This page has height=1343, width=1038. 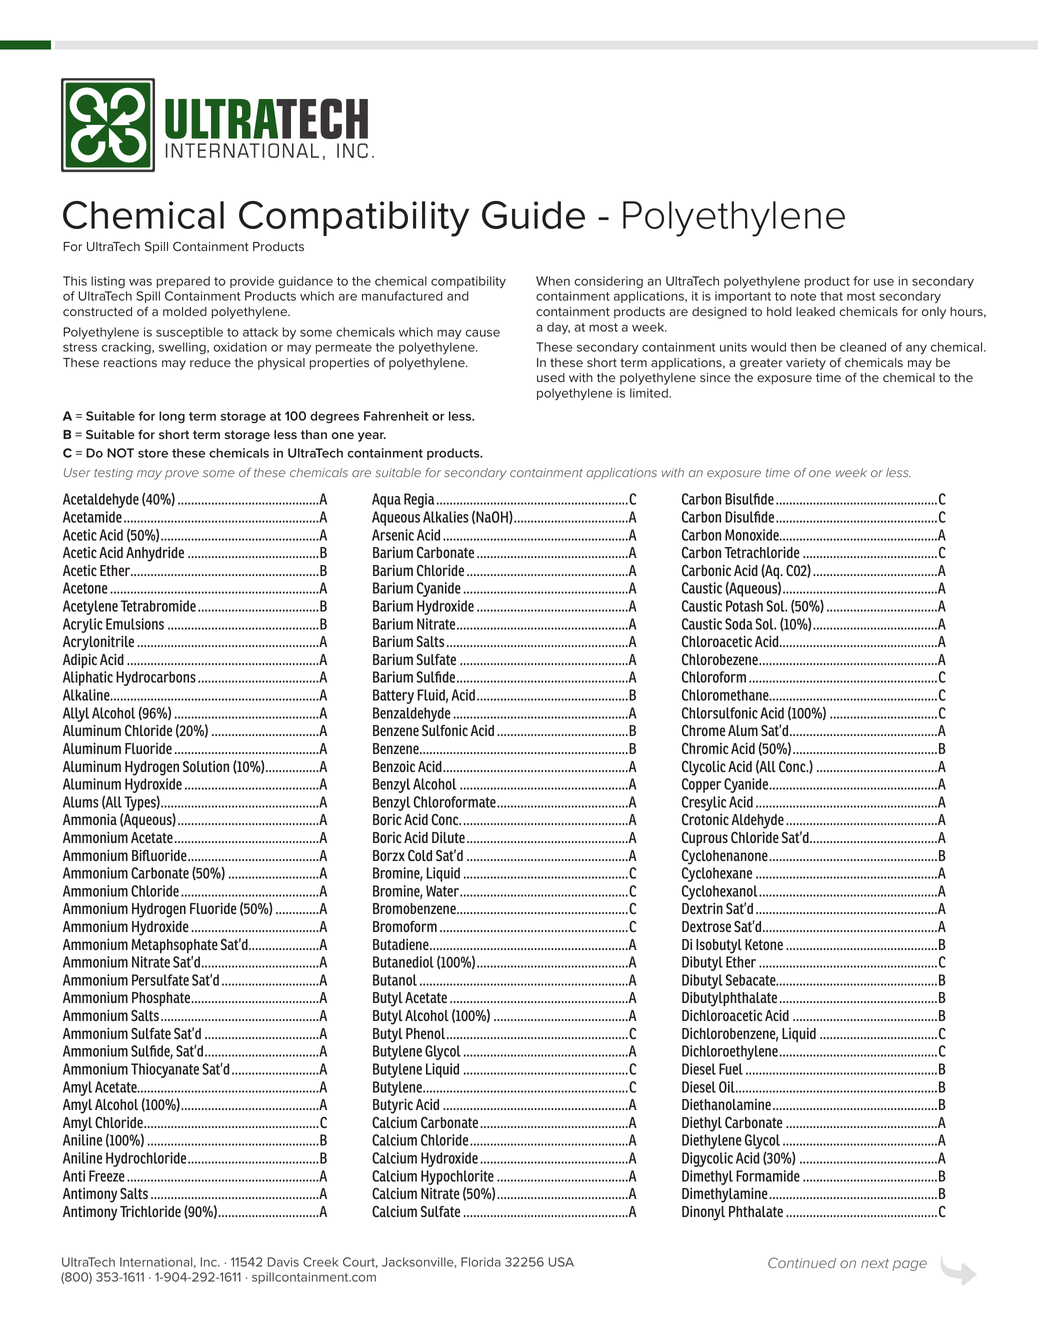 What do you see at coordinates (481, 1262) in the page?
I see `Florida` at bounding box center [481, 1262].
